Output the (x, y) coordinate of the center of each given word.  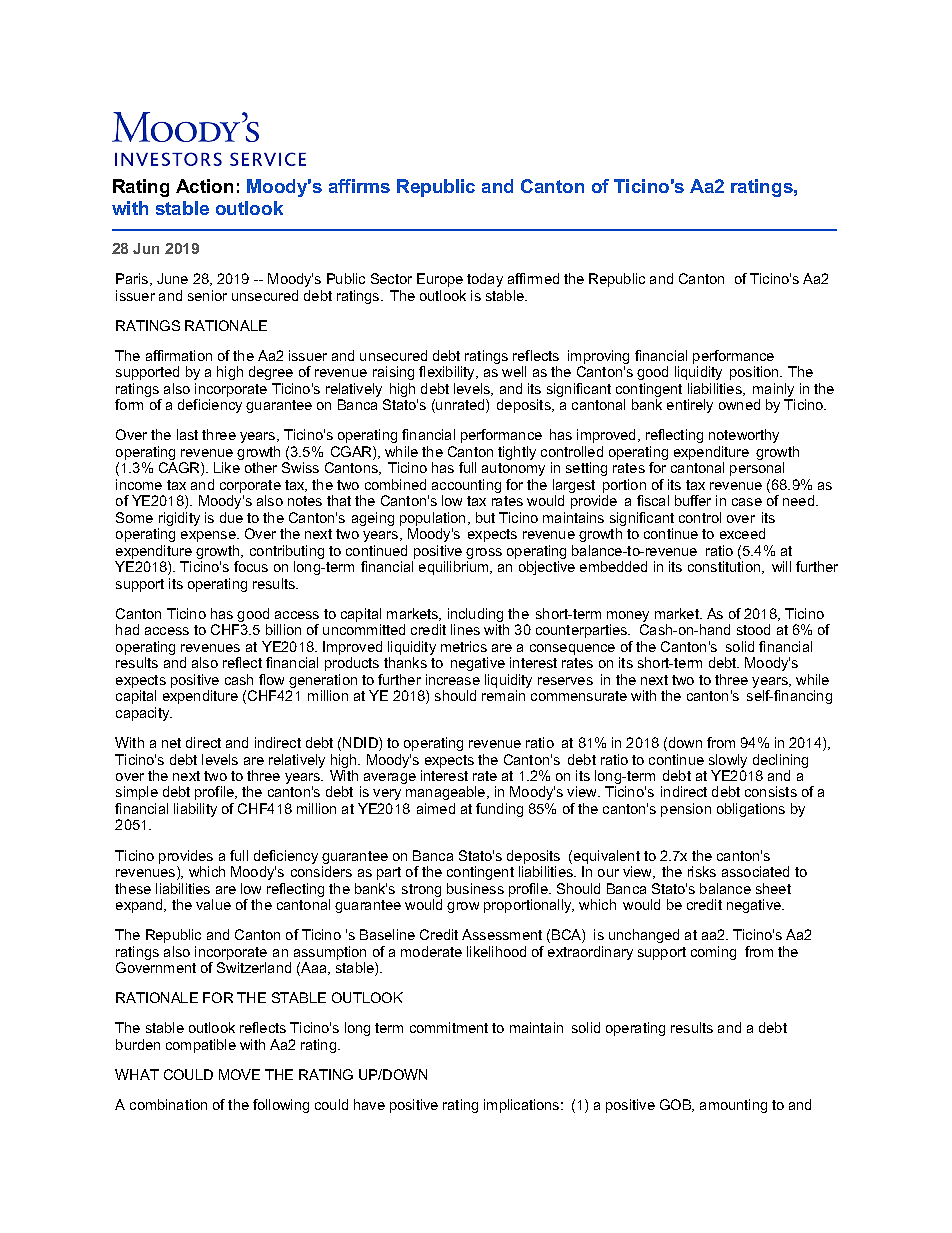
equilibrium (455, 568)
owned (739, 404)
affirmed (533, 278)
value (213, 904)
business (475, 888)
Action (204, 186)
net (171, 743)
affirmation (179, 355)
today (485, 280)
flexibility (448, 373)
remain (503, 695)
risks (702, 871)
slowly (728, 762)
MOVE (239, 1074)
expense (209, 536)
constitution (725, 567)
